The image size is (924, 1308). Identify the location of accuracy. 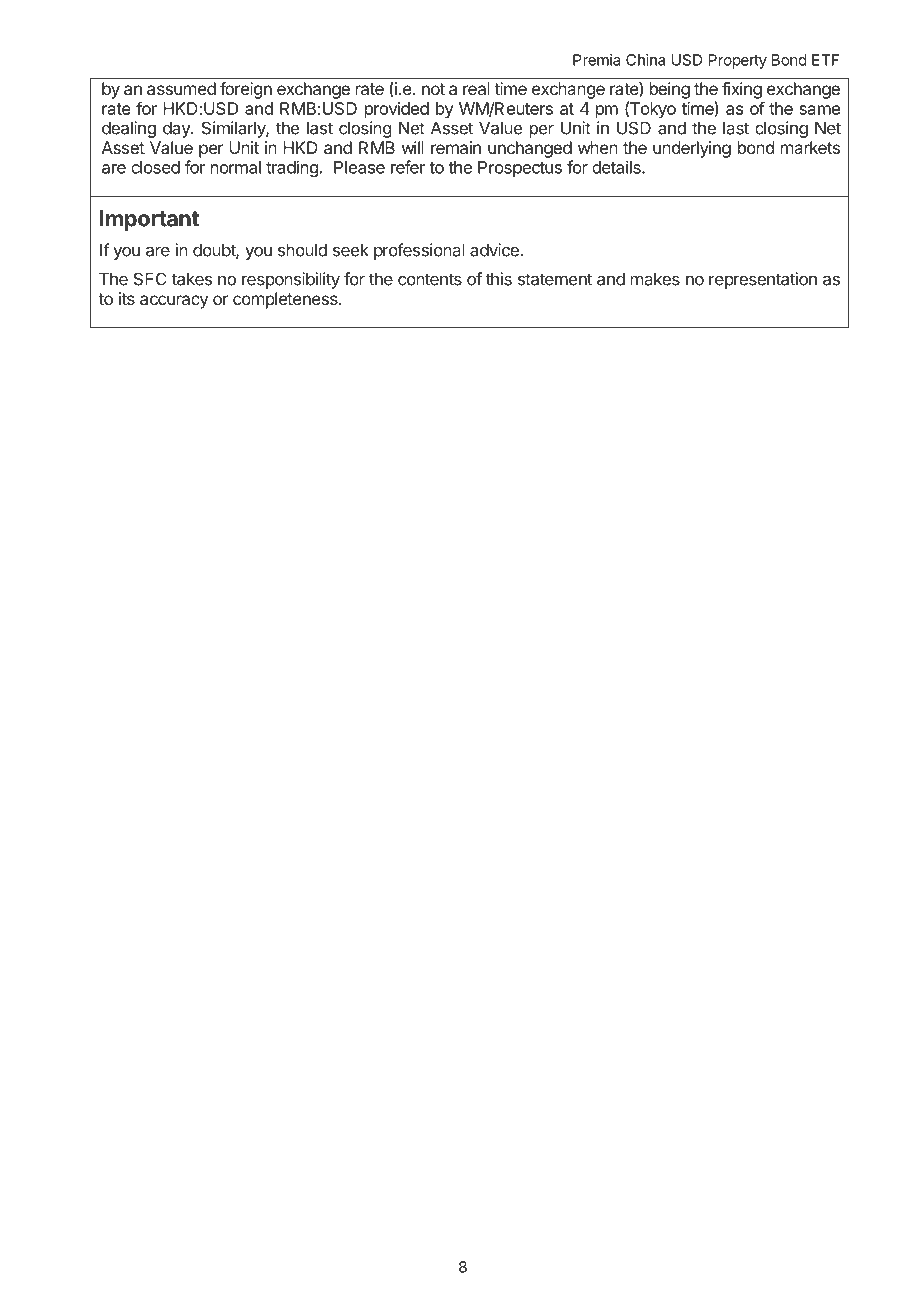
(174, 302).
